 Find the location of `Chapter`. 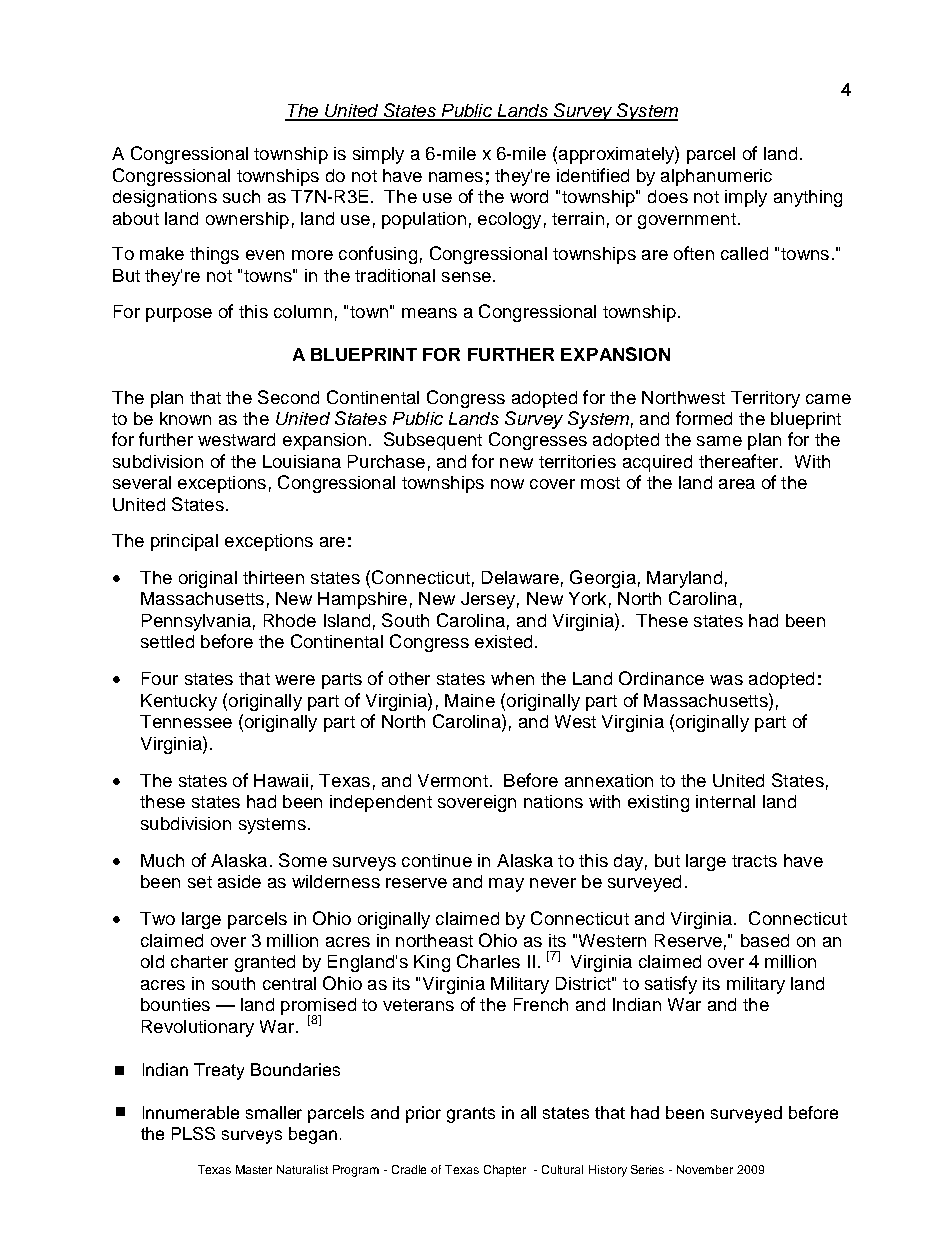

Chapter is located at coordinates (505, 1171).
